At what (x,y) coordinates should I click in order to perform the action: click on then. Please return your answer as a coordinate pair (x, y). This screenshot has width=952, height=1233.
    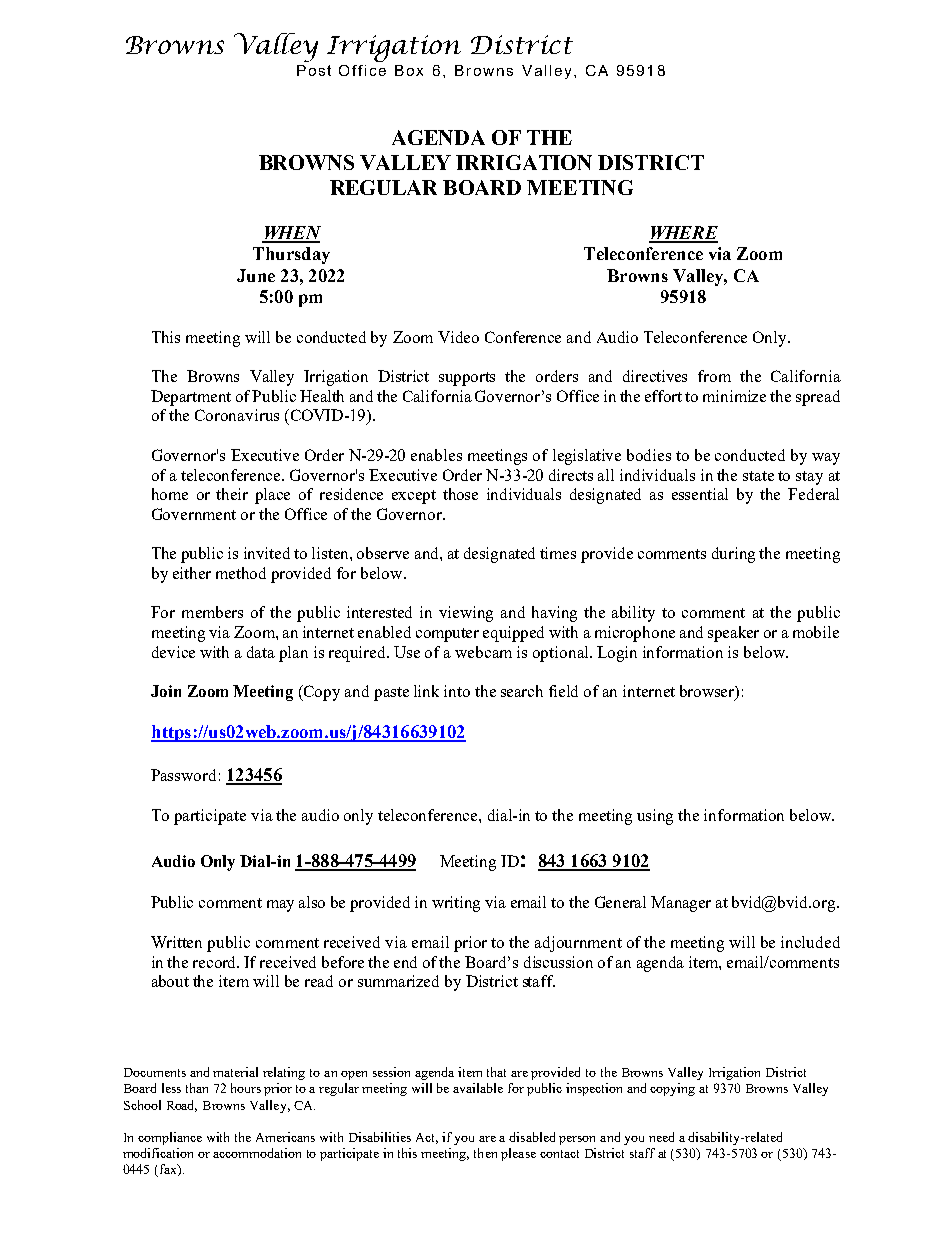
    Looking at the image, I should click on (485, 1153).
